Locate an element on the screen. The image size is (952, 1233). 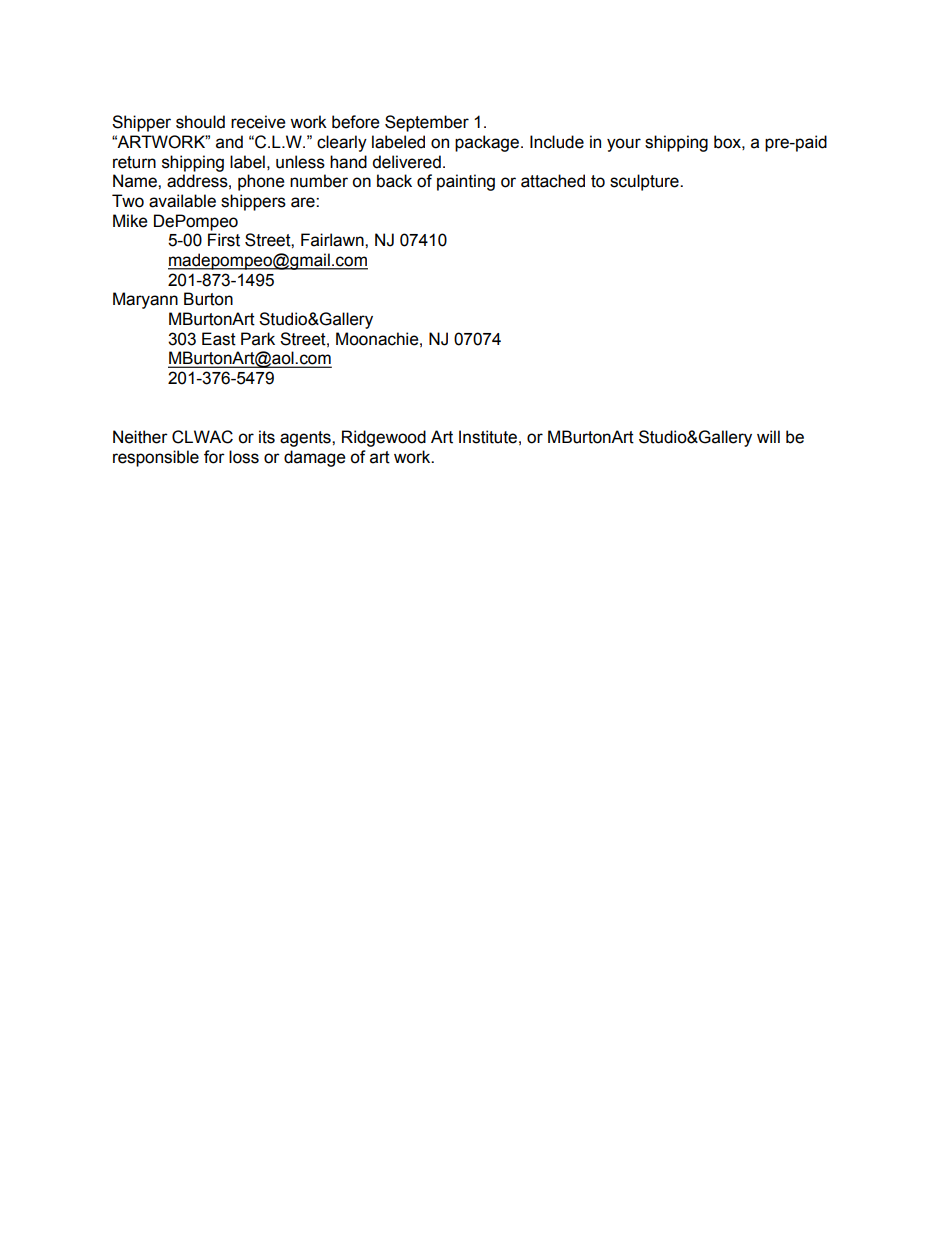
will is located at coordinates (768, 436).
